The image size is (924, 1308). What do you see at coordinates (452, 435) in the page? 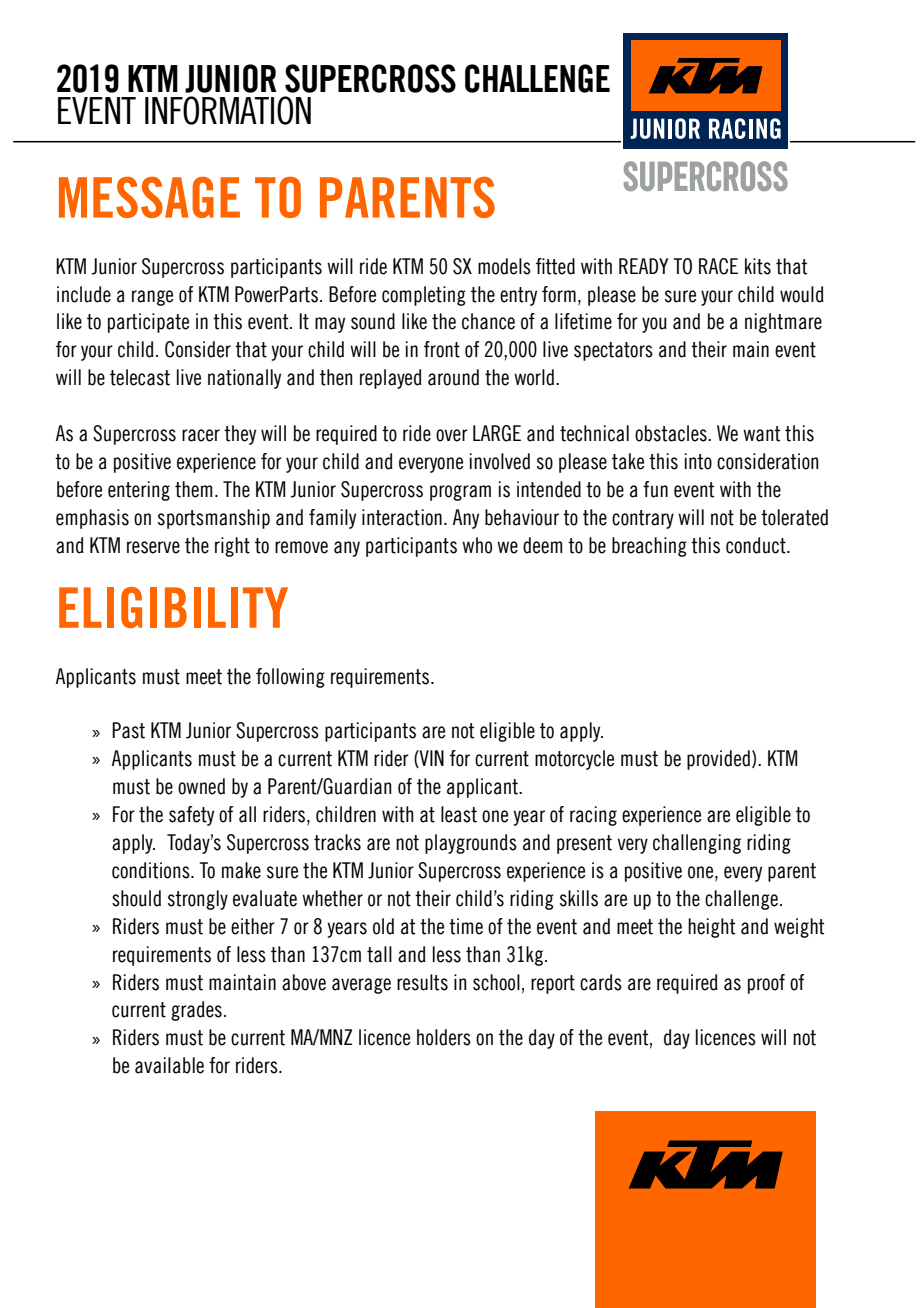
I see `over` at bounding box center [452, 435].
